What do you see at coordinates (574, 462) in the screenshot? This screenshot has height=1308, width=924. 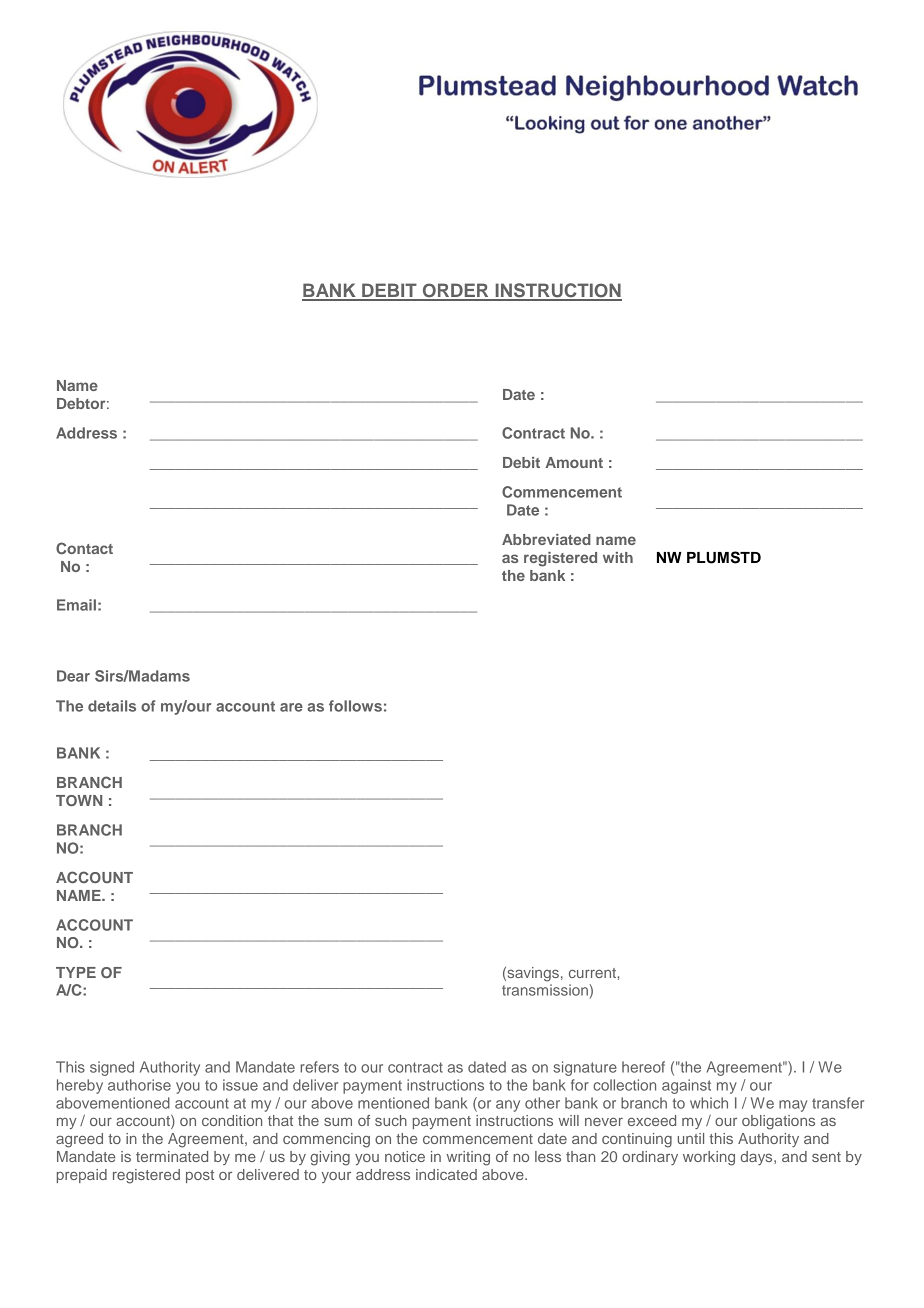 I see `Amount` at bounding box center [574, 462].
